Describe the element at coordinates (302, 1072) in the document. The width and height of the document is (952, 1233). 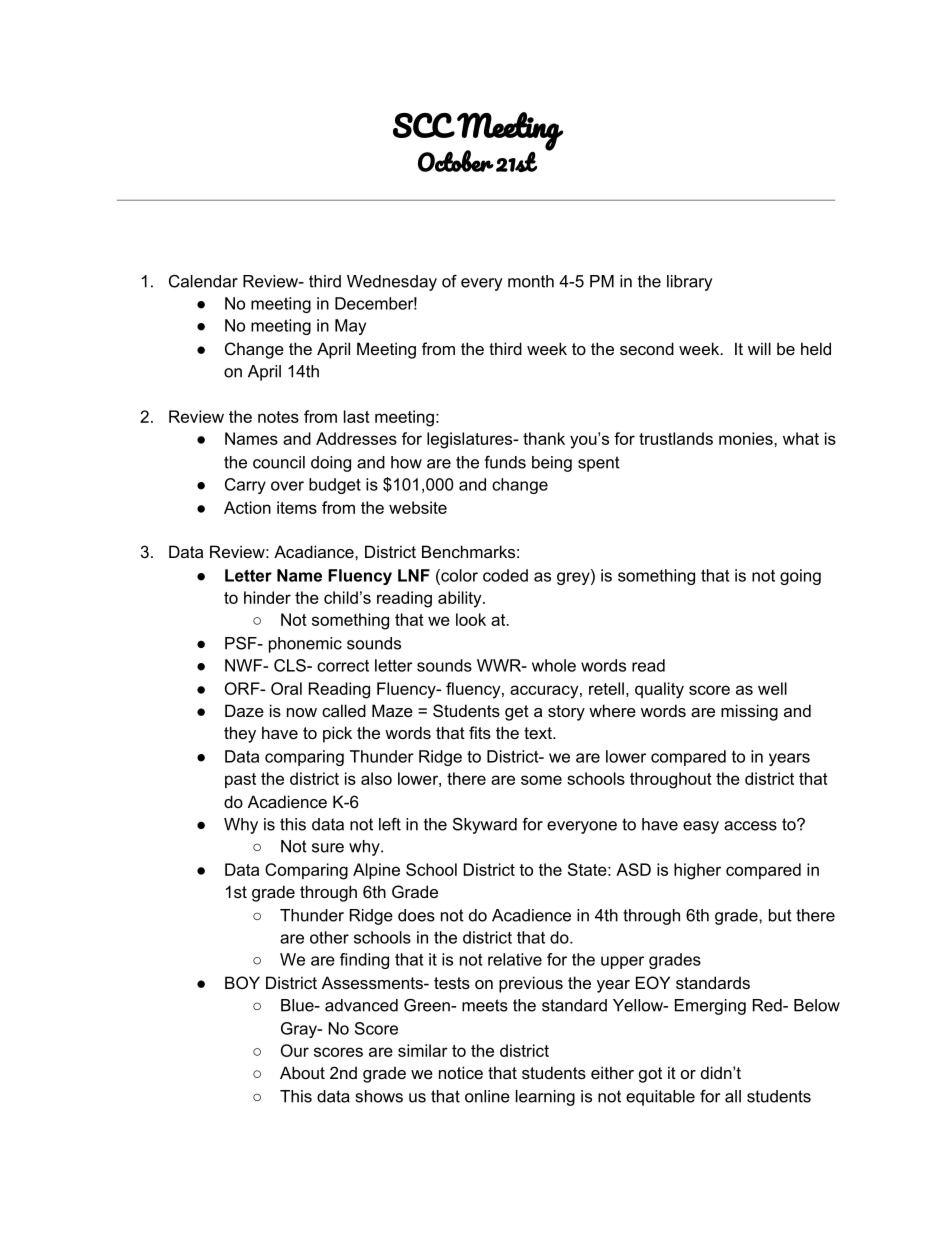
I see `About` at that location.
